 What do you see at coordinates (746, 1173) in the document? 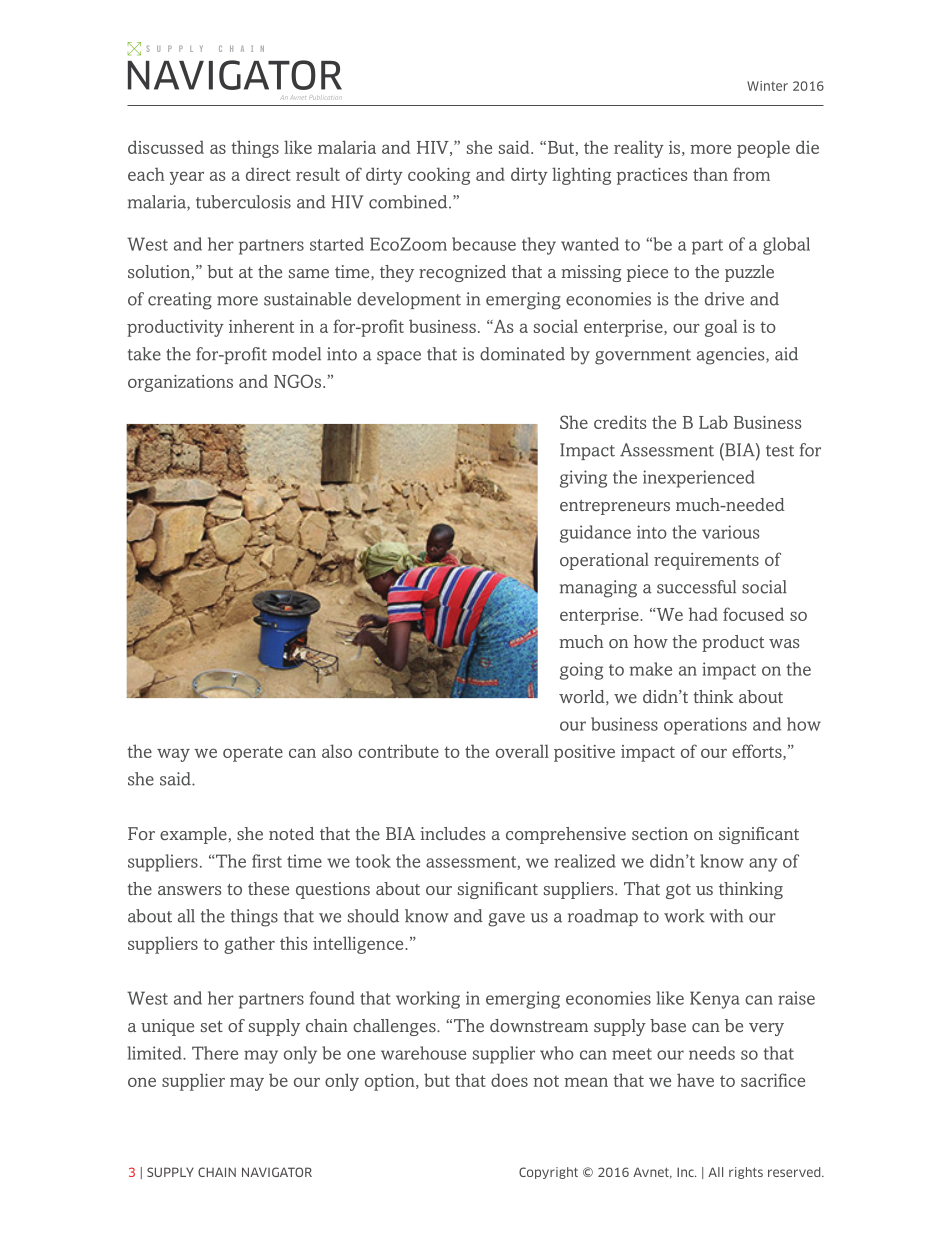
I see `rights` at bounding box center [746, 1173].
